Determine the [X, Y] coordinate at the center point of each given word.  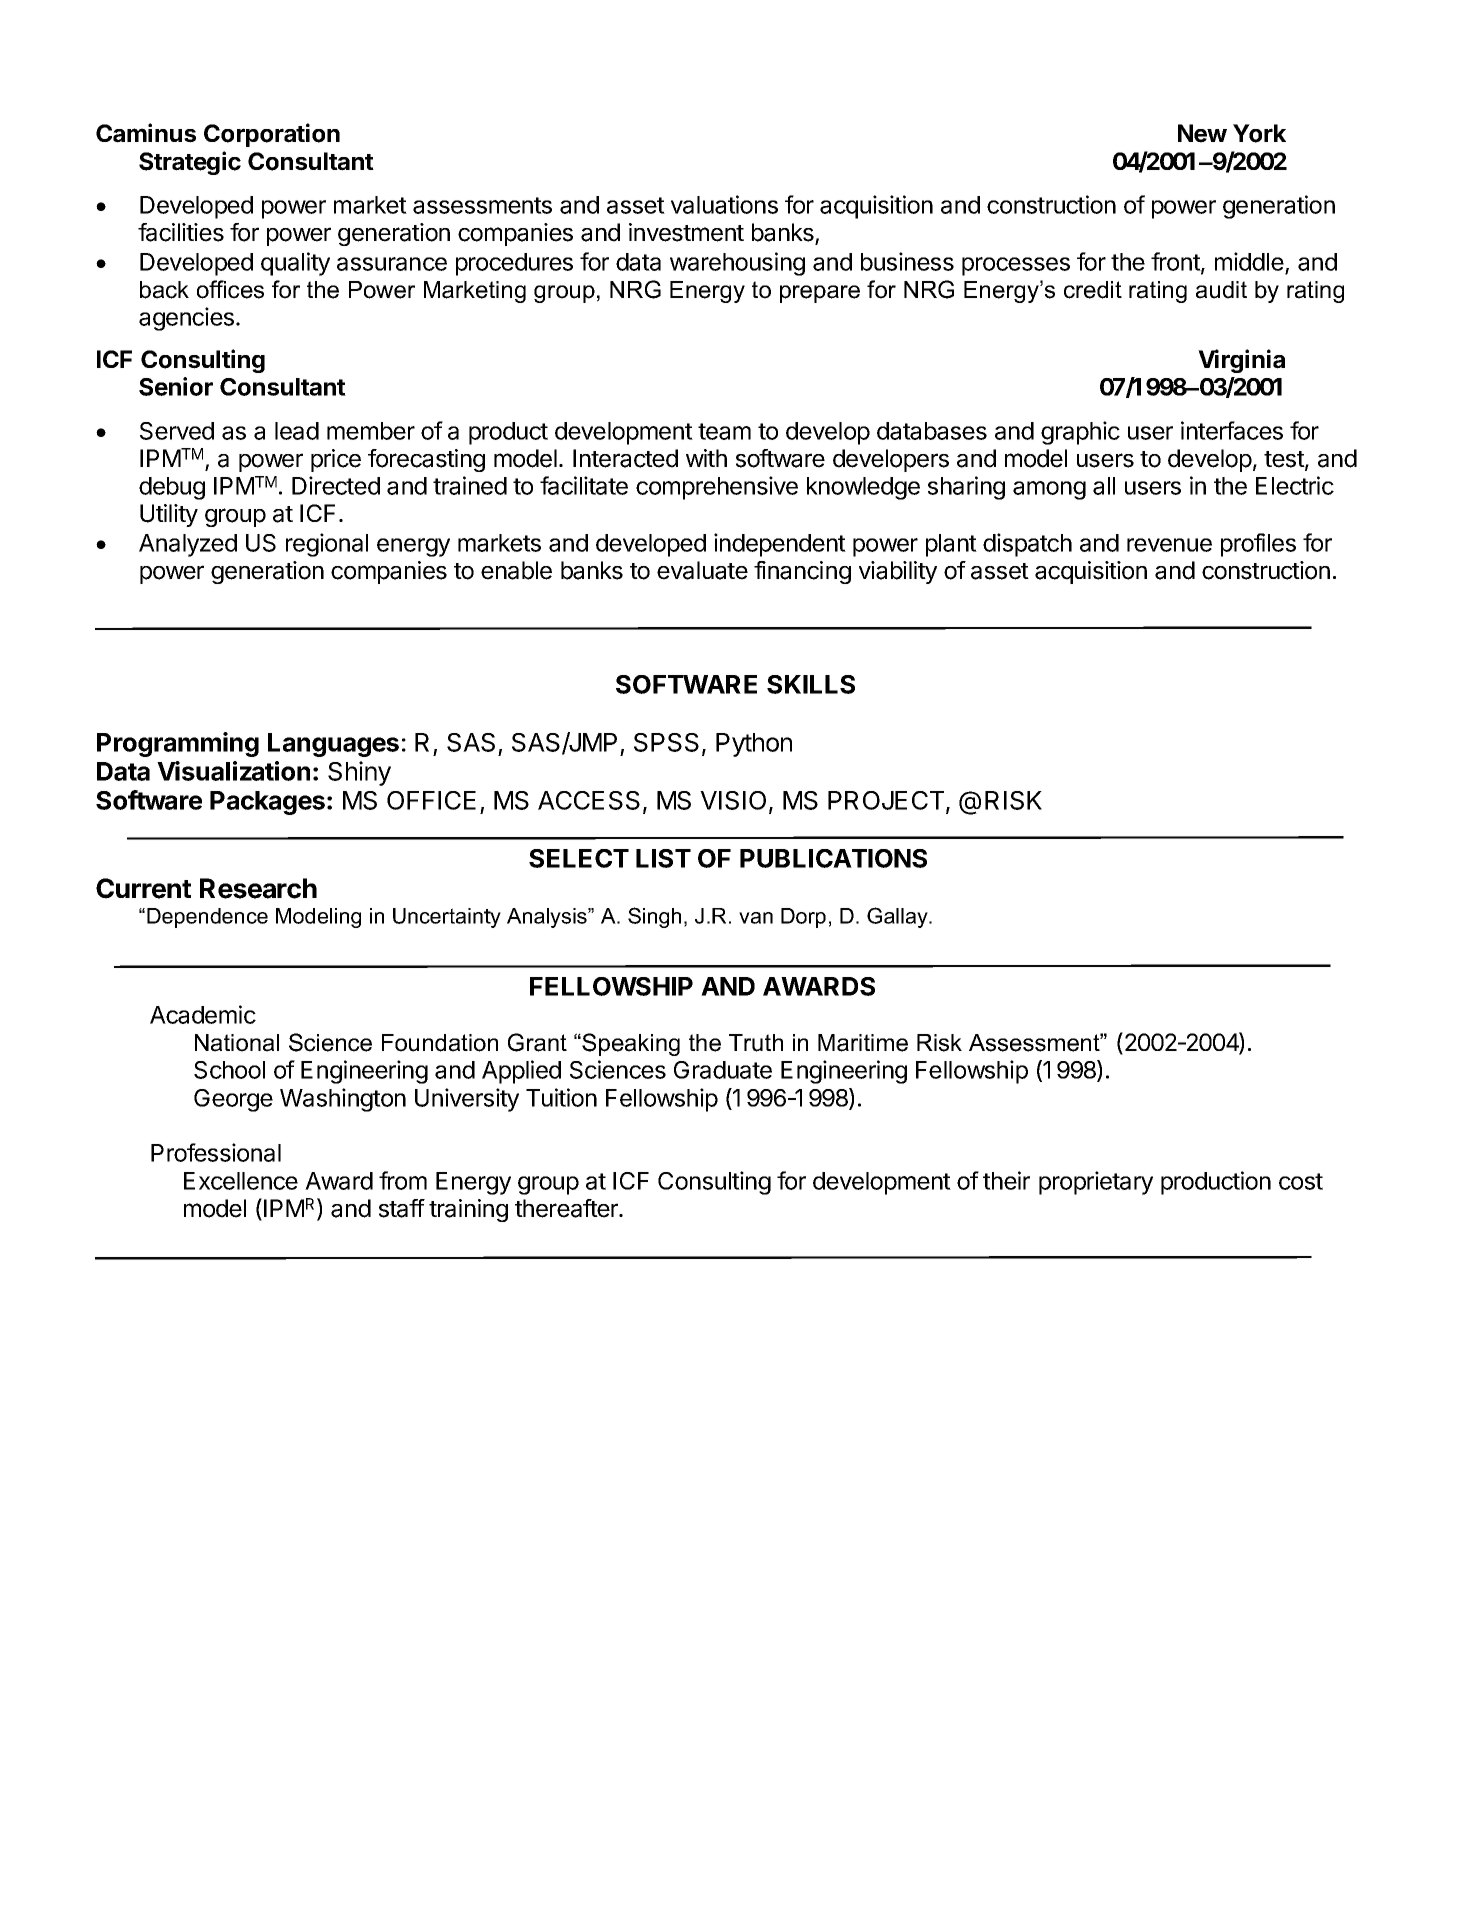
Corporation [272, 135]
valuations [724, 204]
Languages [333, 745]
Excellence [241, 1181]
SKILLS [811, 684]
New [1202, 133]
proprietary [1096, 1183]
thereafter [567, 1208]
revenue [1169, 545]
